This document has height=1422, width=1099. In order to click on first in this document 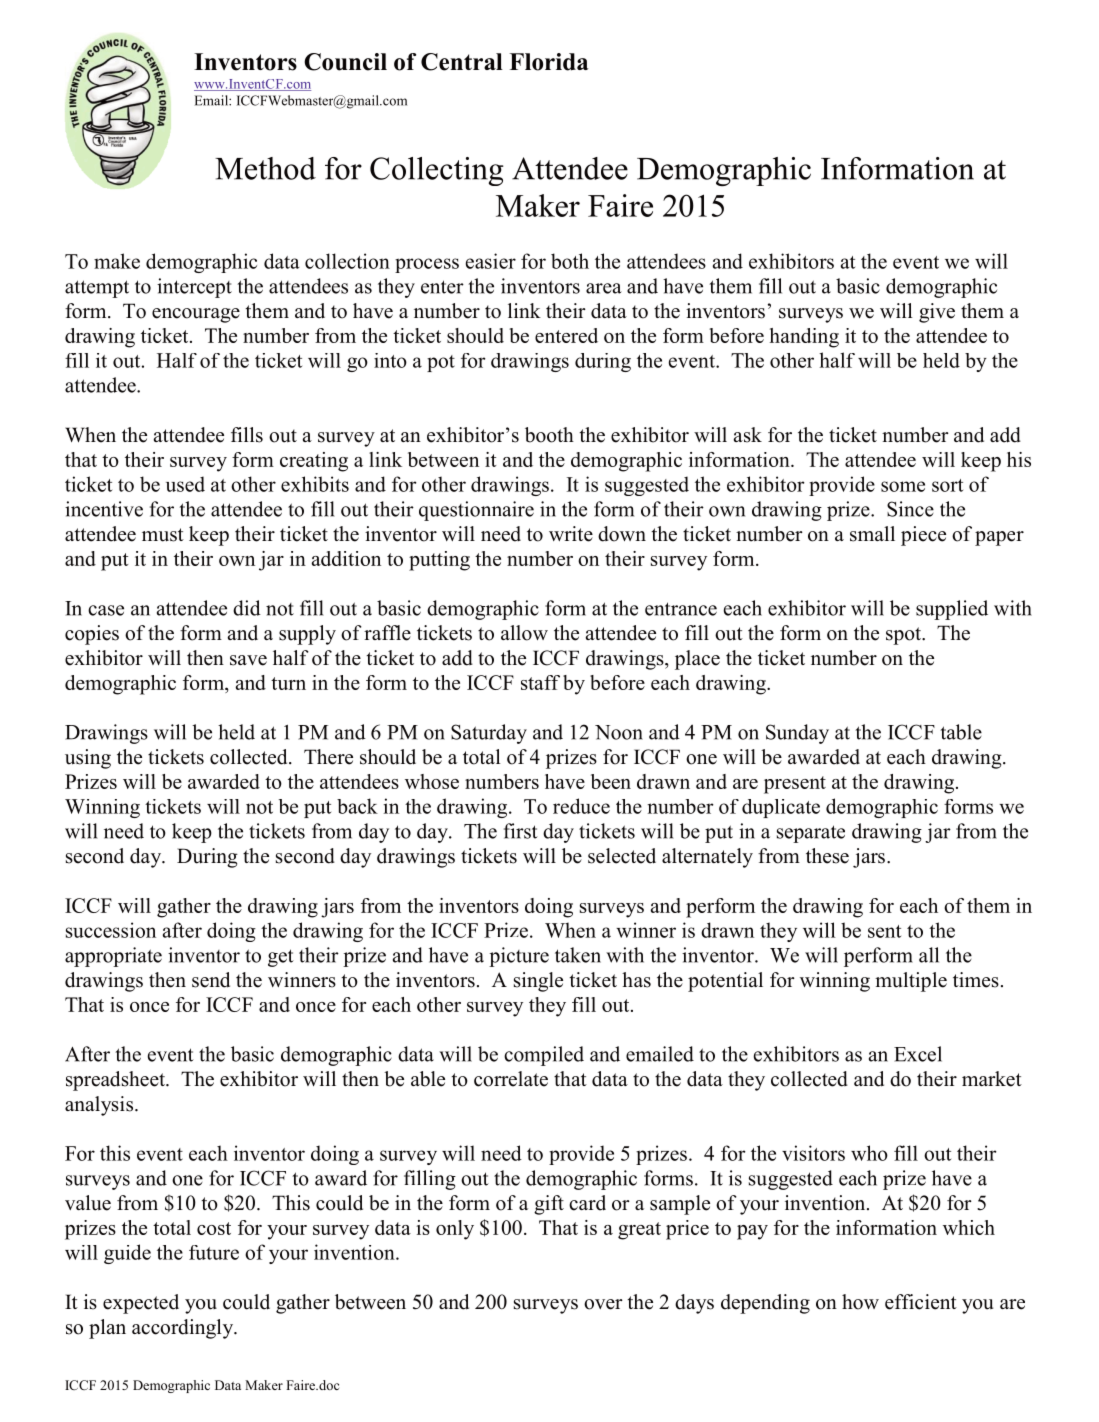, I will do `click(521, 831)`.
